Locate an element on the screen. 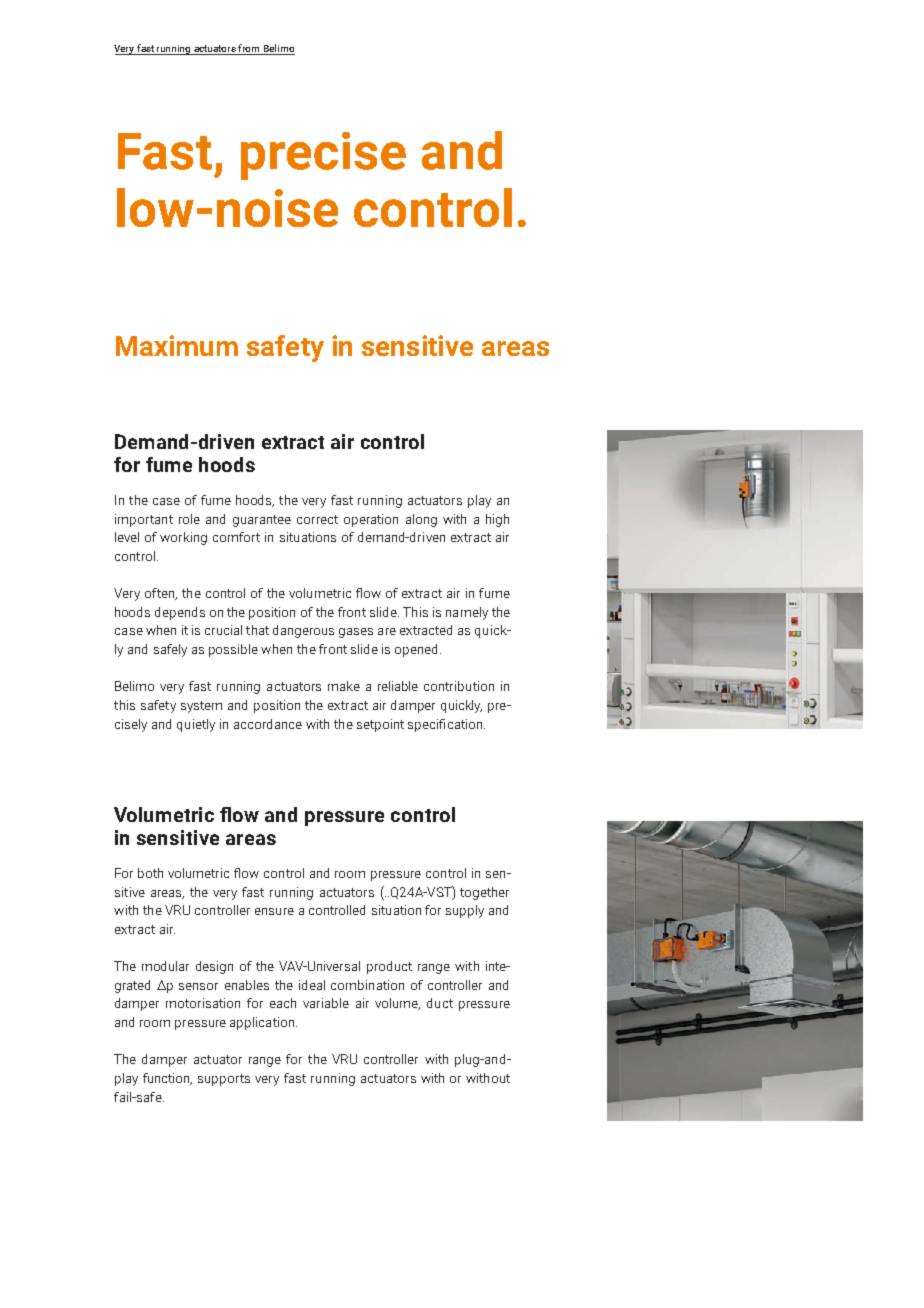  Maximum is located at coordinates (177, 345).
